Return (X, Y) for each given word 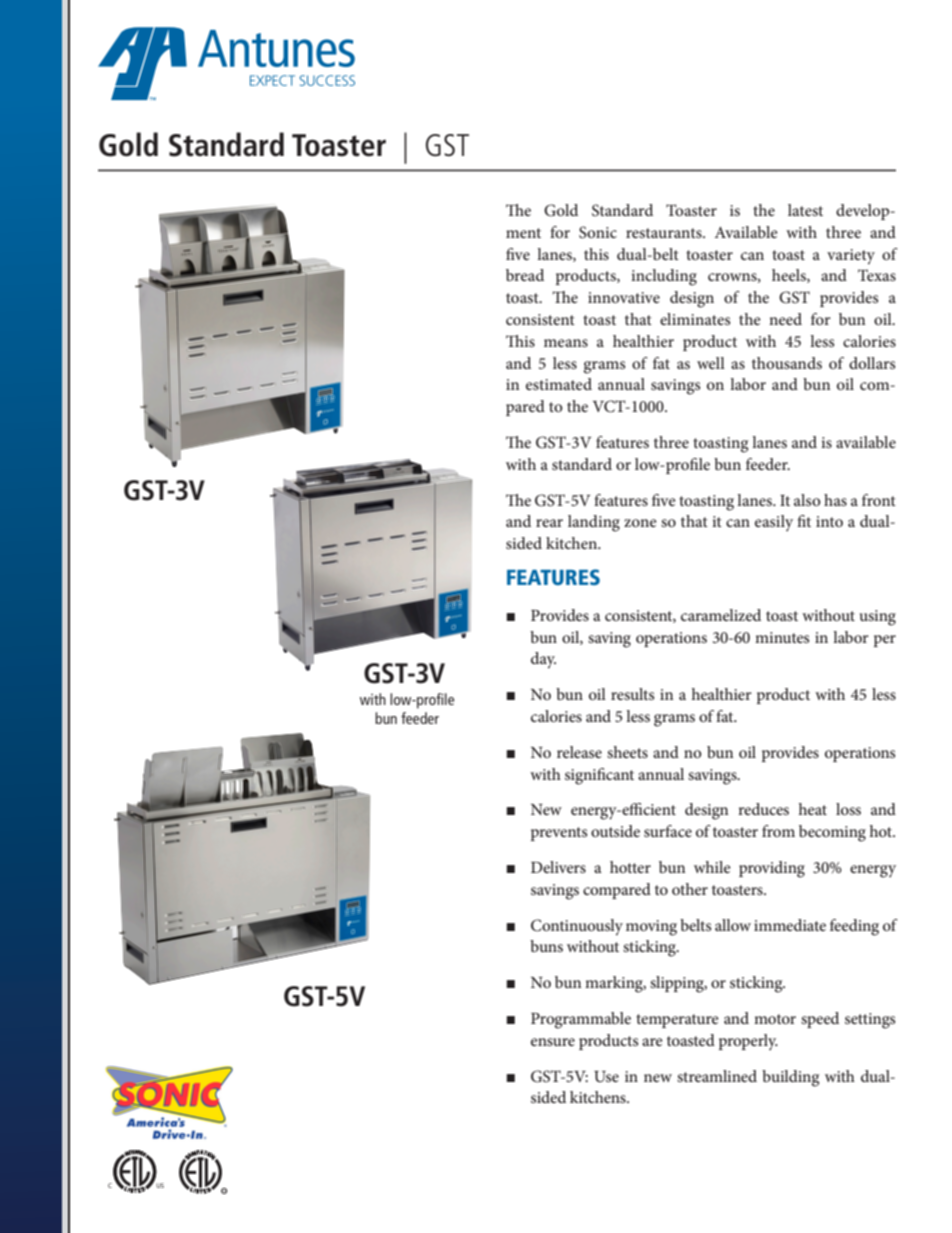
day (543, 660)
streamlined (717, 1076)
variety (851, 256)
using (878, 618)
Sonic (598, 232)
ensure (553, 1042)
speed (820, 1020)
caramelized (721, 615)
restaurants (665, 233)
